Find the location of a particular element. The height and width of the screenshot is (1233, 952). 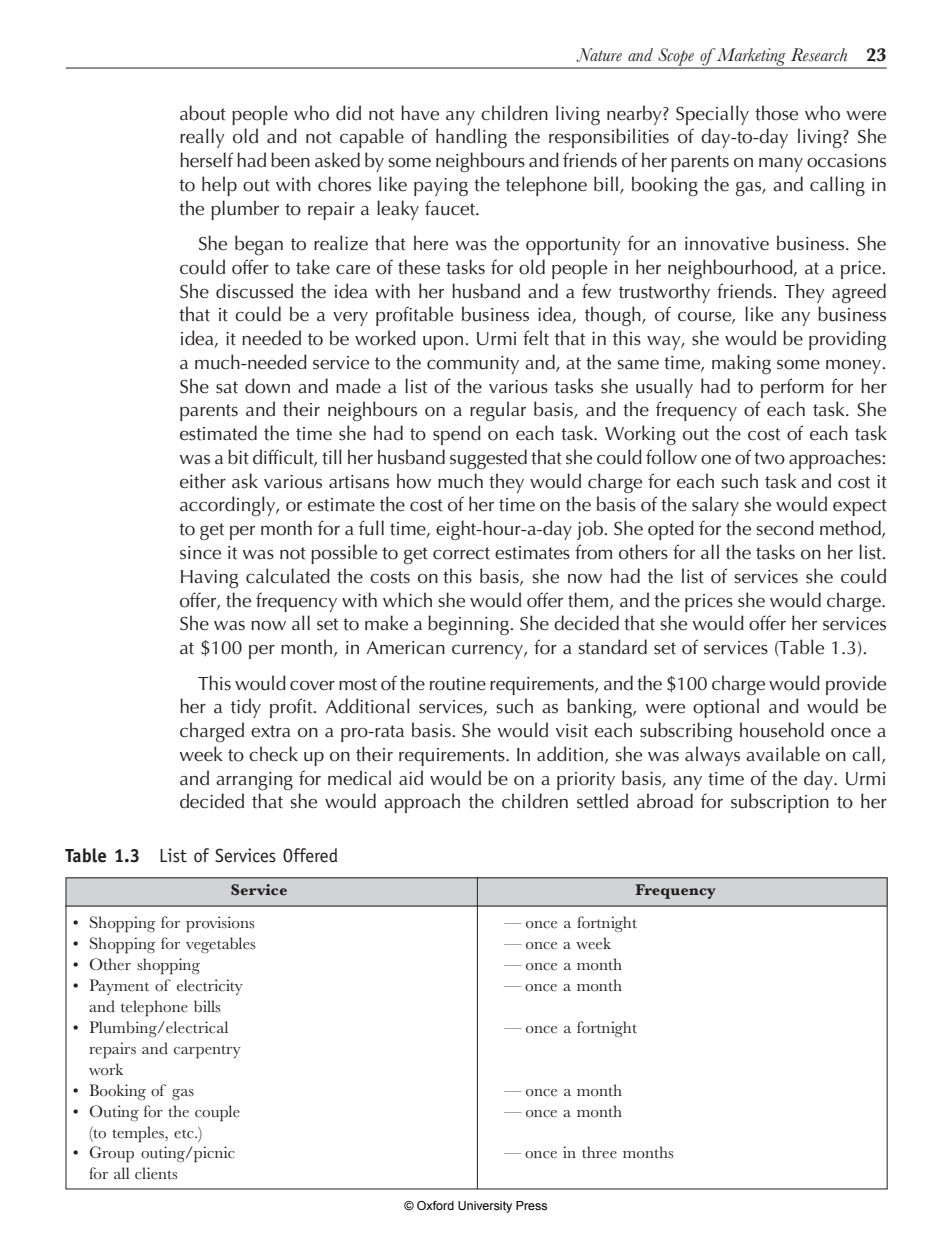

clients is located at coordinates (156, 1173).
